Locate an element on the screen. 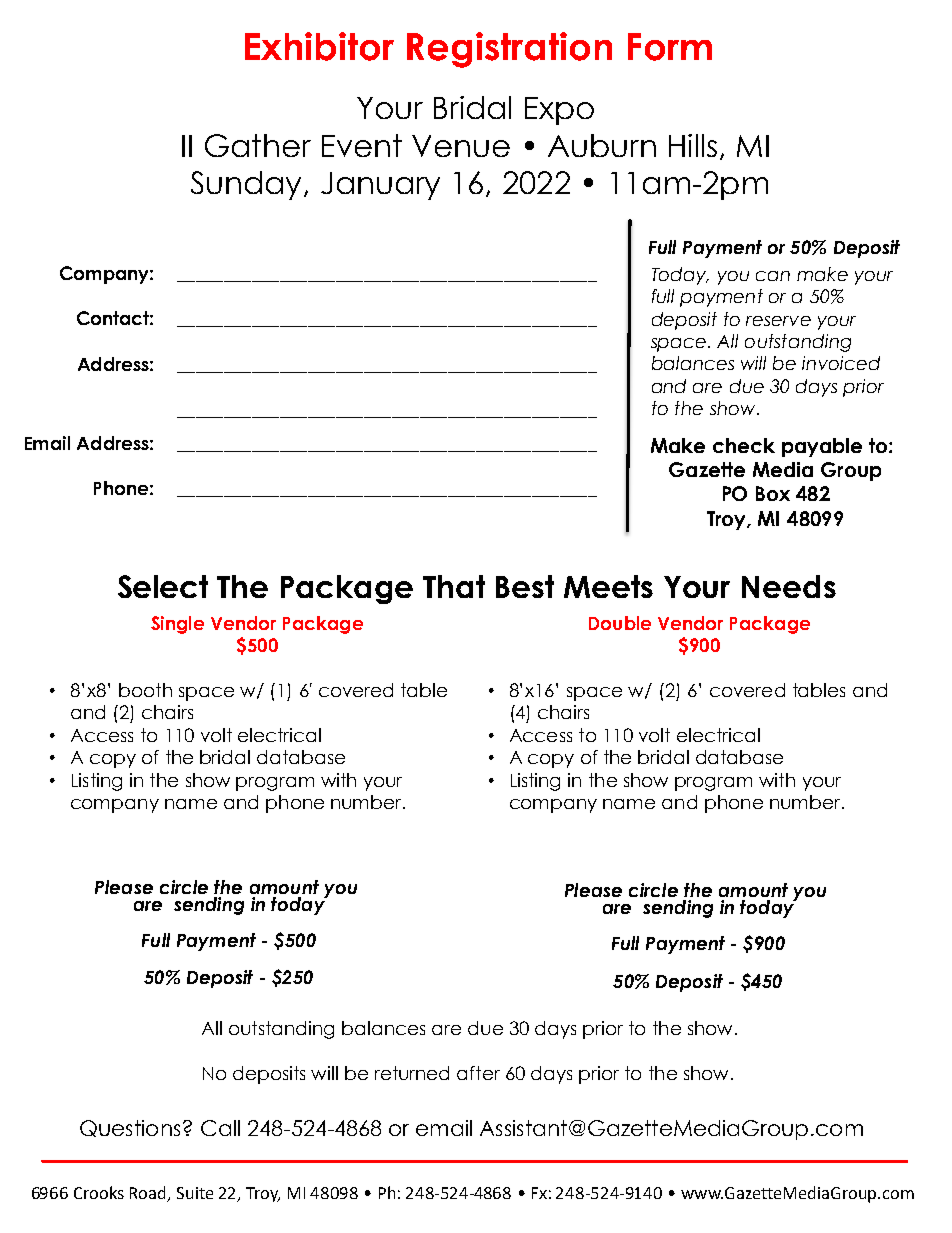 Image resolution: width=952 pixels, height=1233 pixels. Form is located at coordinates (670, 47).
